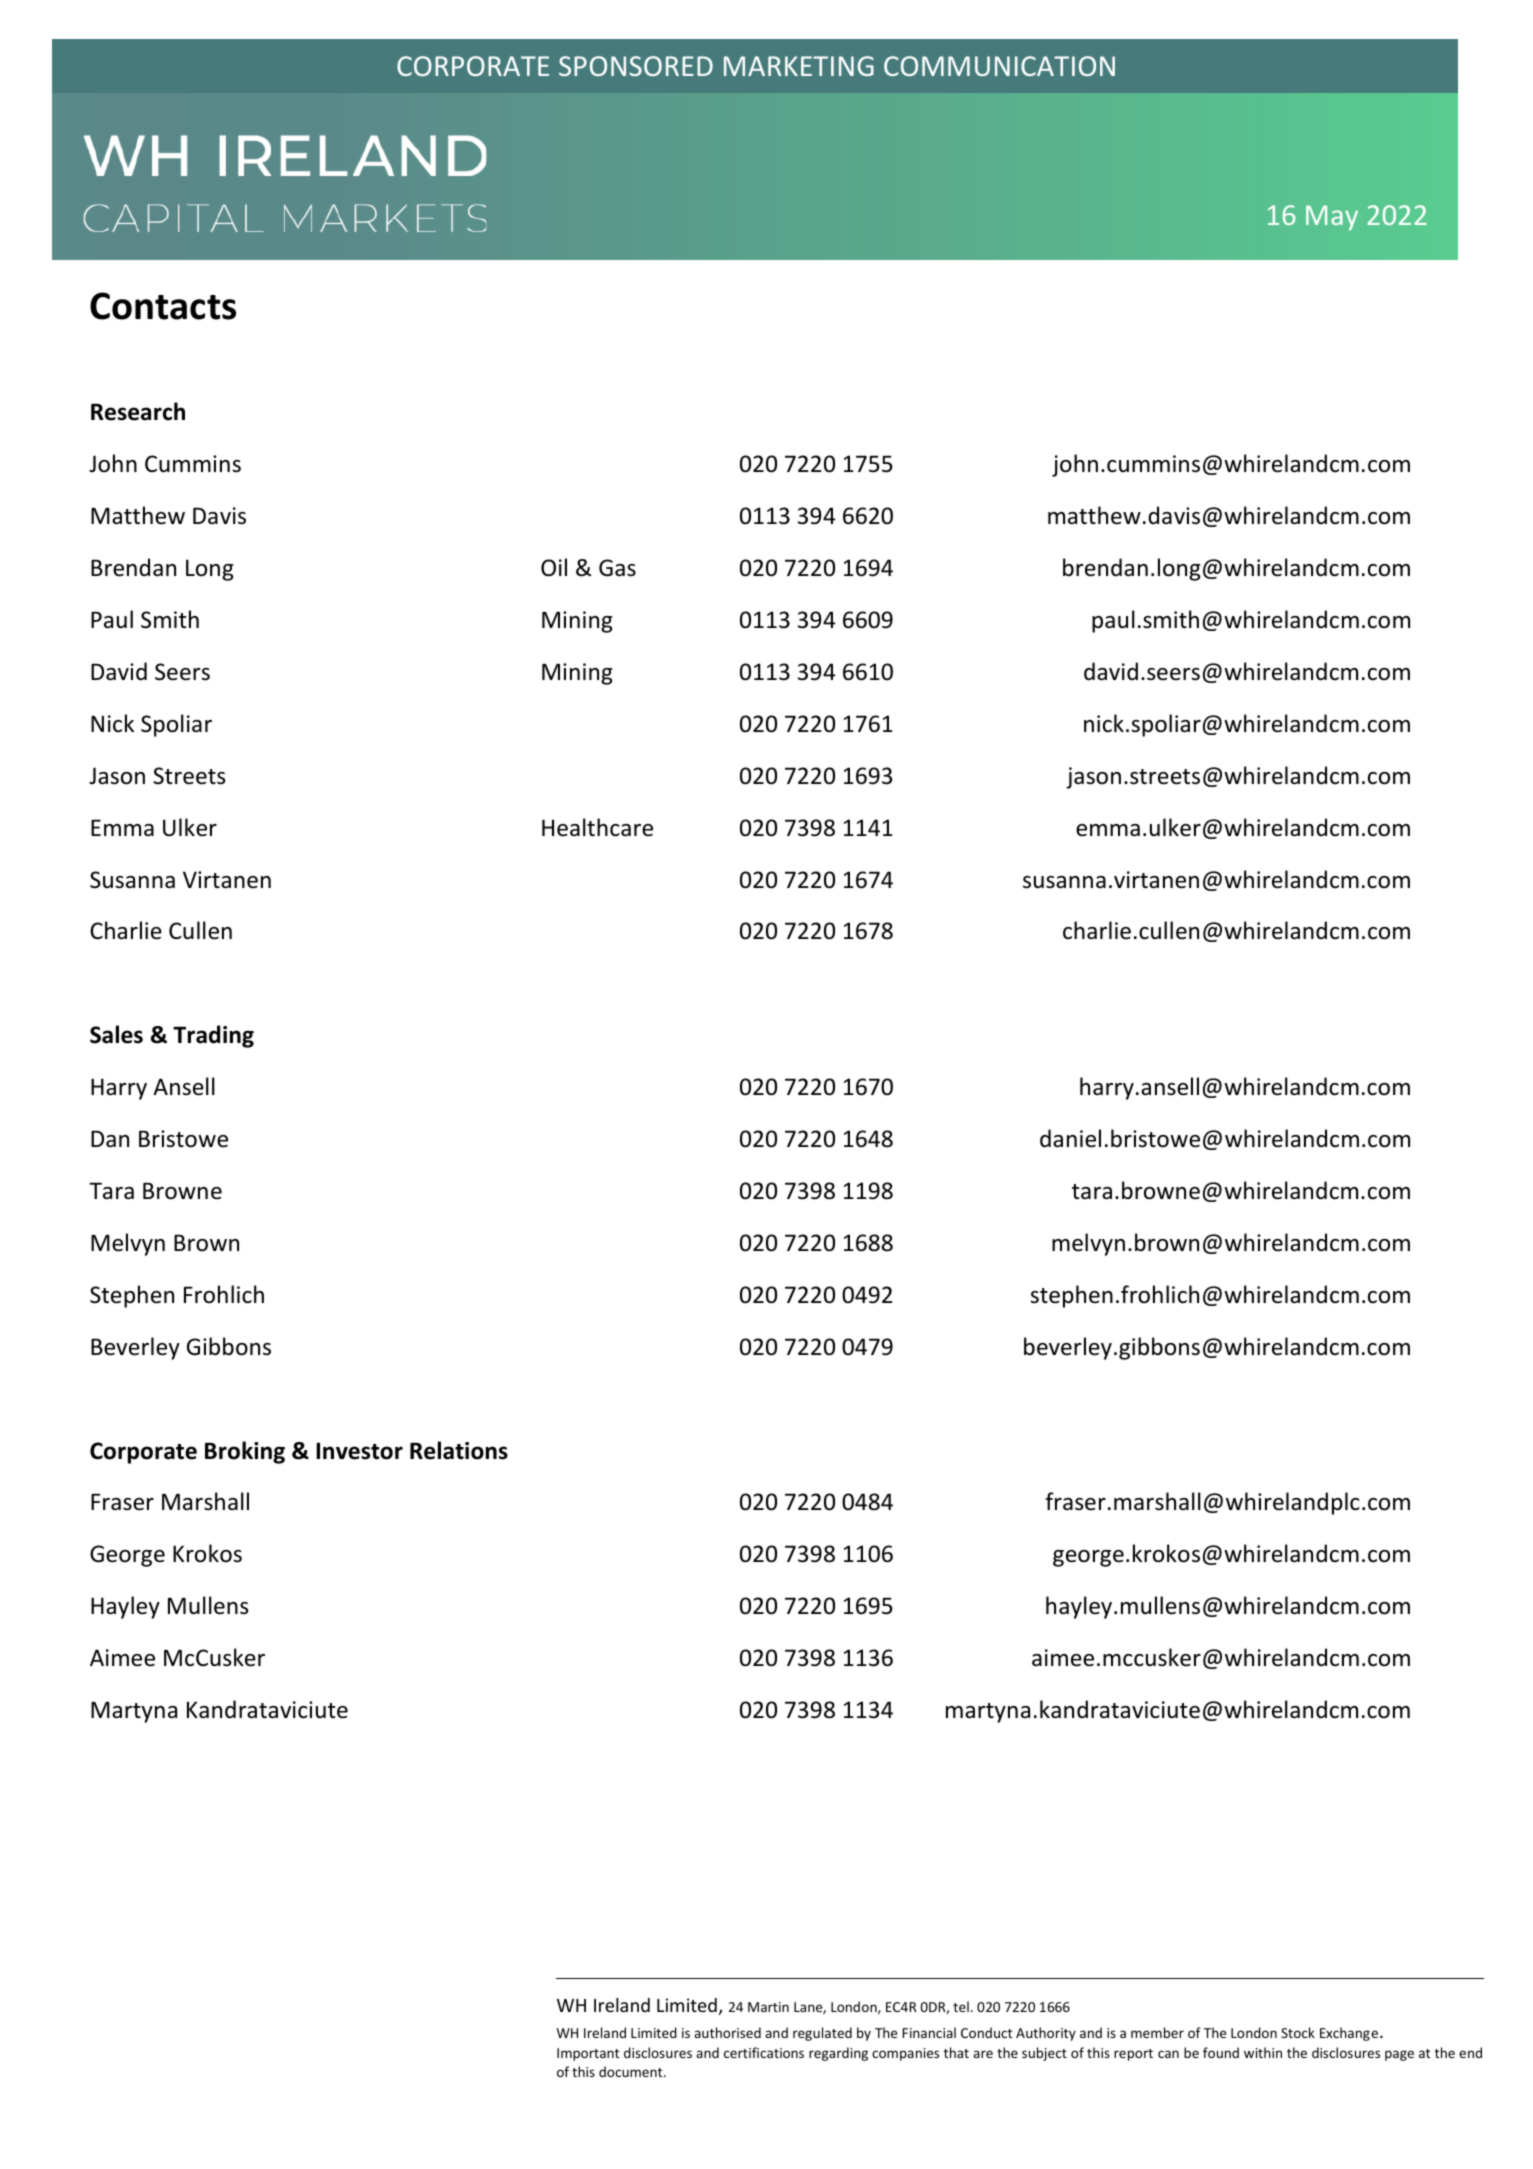  What do you see at coordinates (617, 568) in the screenshot?
I see `Gas` at bounding box center [617, 568].
